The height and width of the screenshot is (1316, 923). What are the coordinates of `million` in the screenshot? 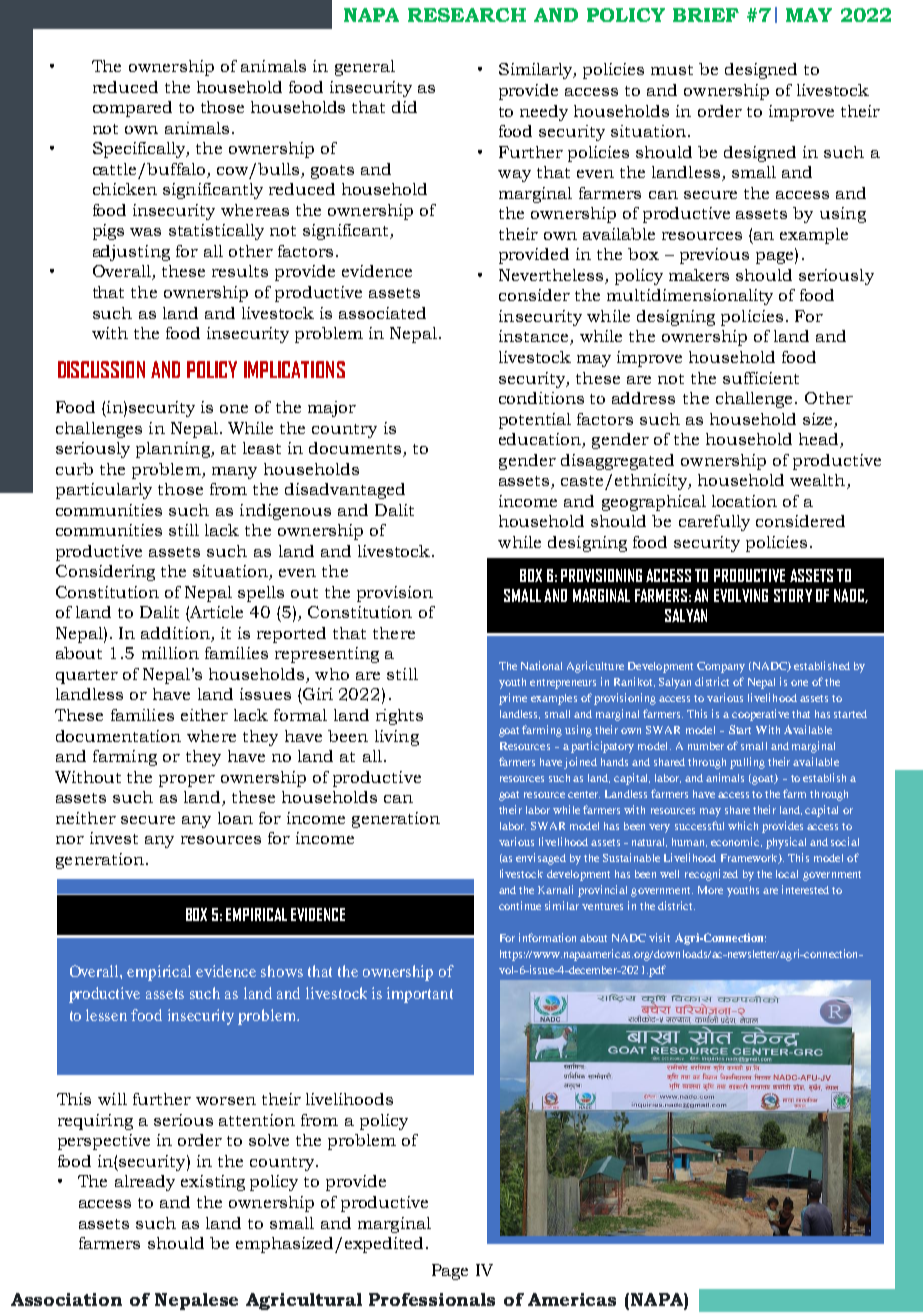 It's located at (170, 653).
